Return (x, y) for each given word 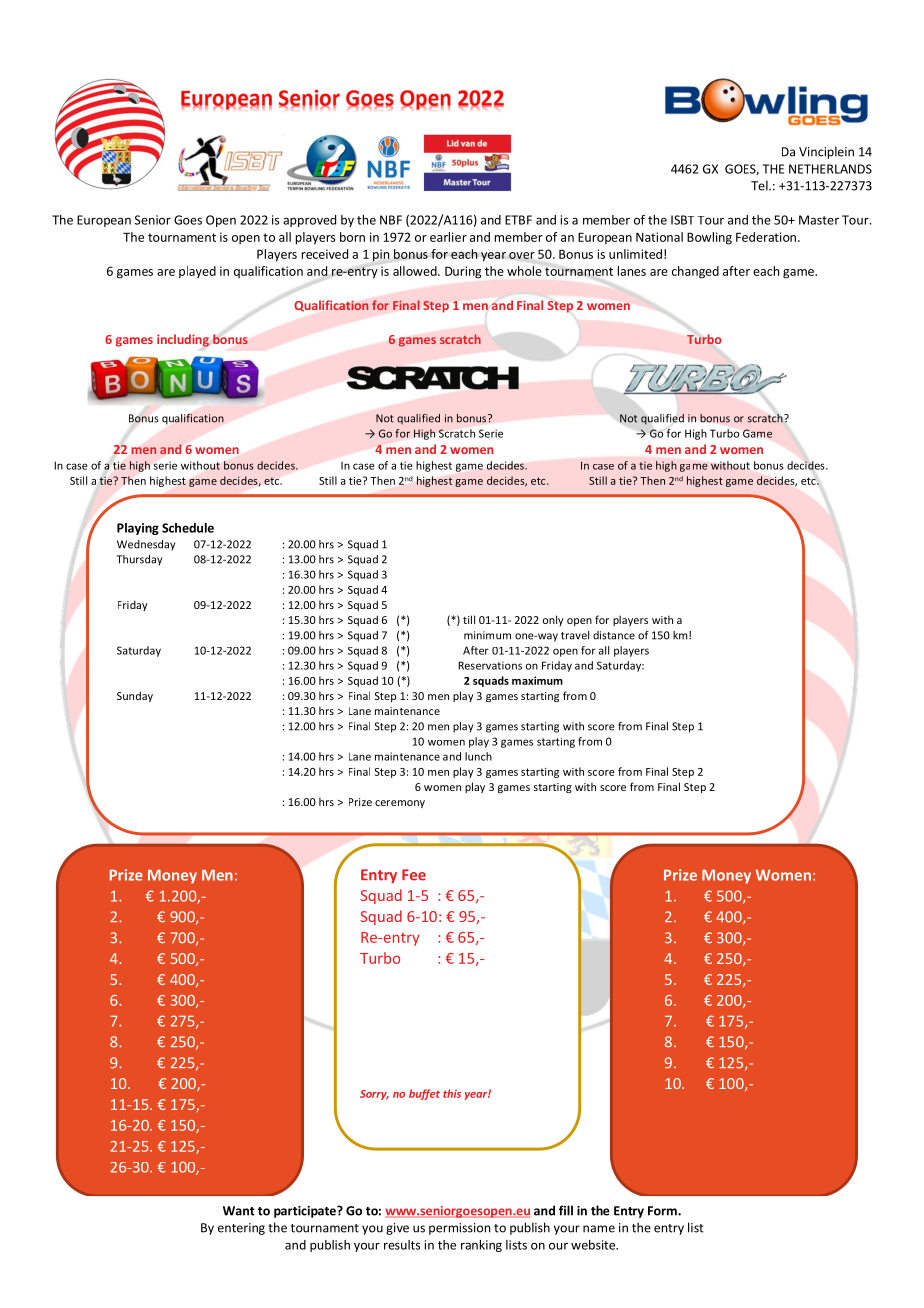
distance (614, 635)
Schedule (188, 528)
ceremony (400, 804)
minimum (487, 635)
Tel (760, 185)
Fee (414, 875)
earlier (448, 237)
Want (239, 1211)
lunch (478, 756)
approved (309, 221)
